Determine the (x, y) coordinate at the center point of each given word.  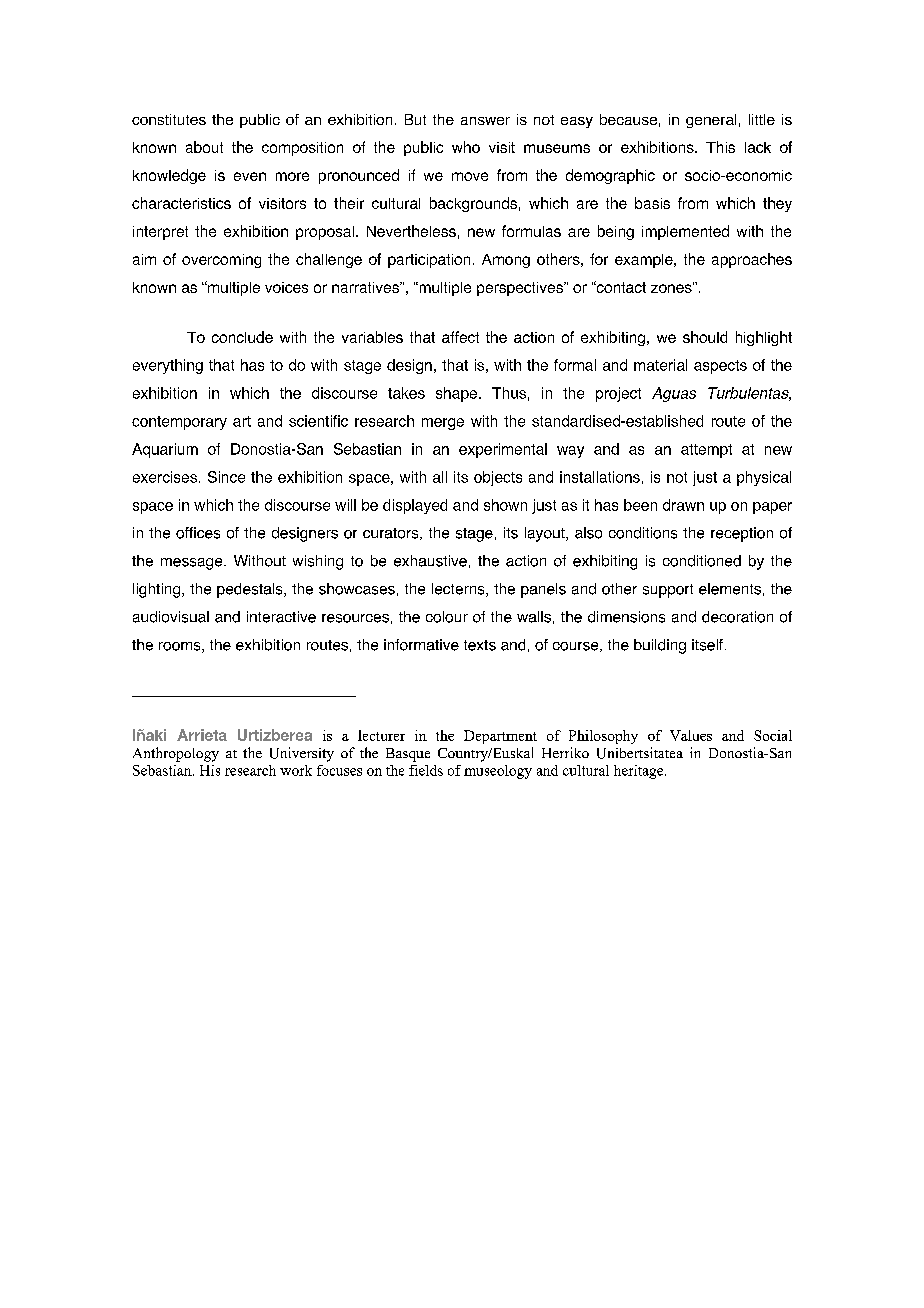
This (720, 147)
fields (426, 770)
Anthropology (176, 754)
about (204, 147)
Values (691, 735)
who (466, 147)
